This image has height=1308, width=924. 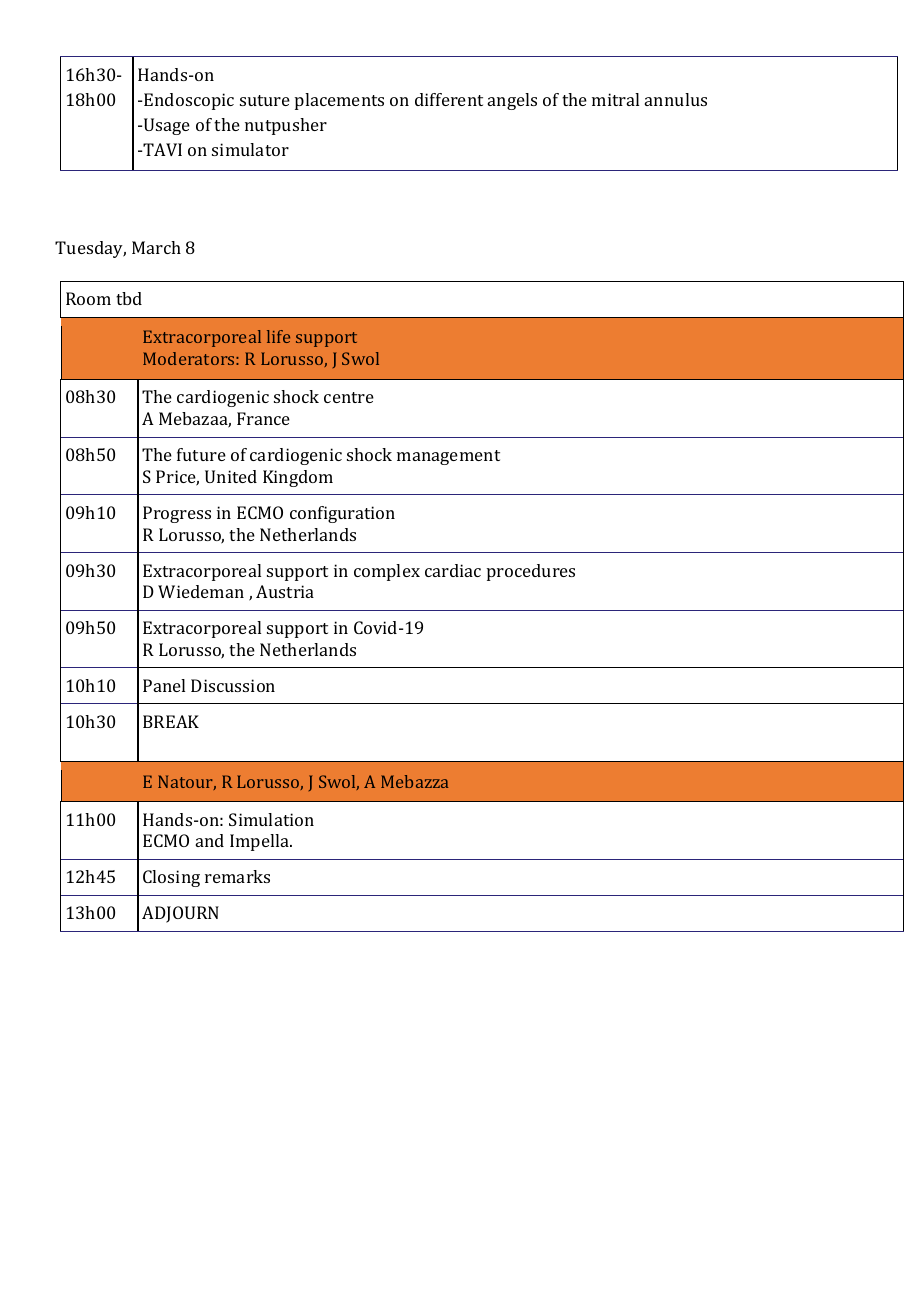 What do you see at coordinates (271, 819) in the image?
I see `Simulation` at bounding box center [271, 819].
